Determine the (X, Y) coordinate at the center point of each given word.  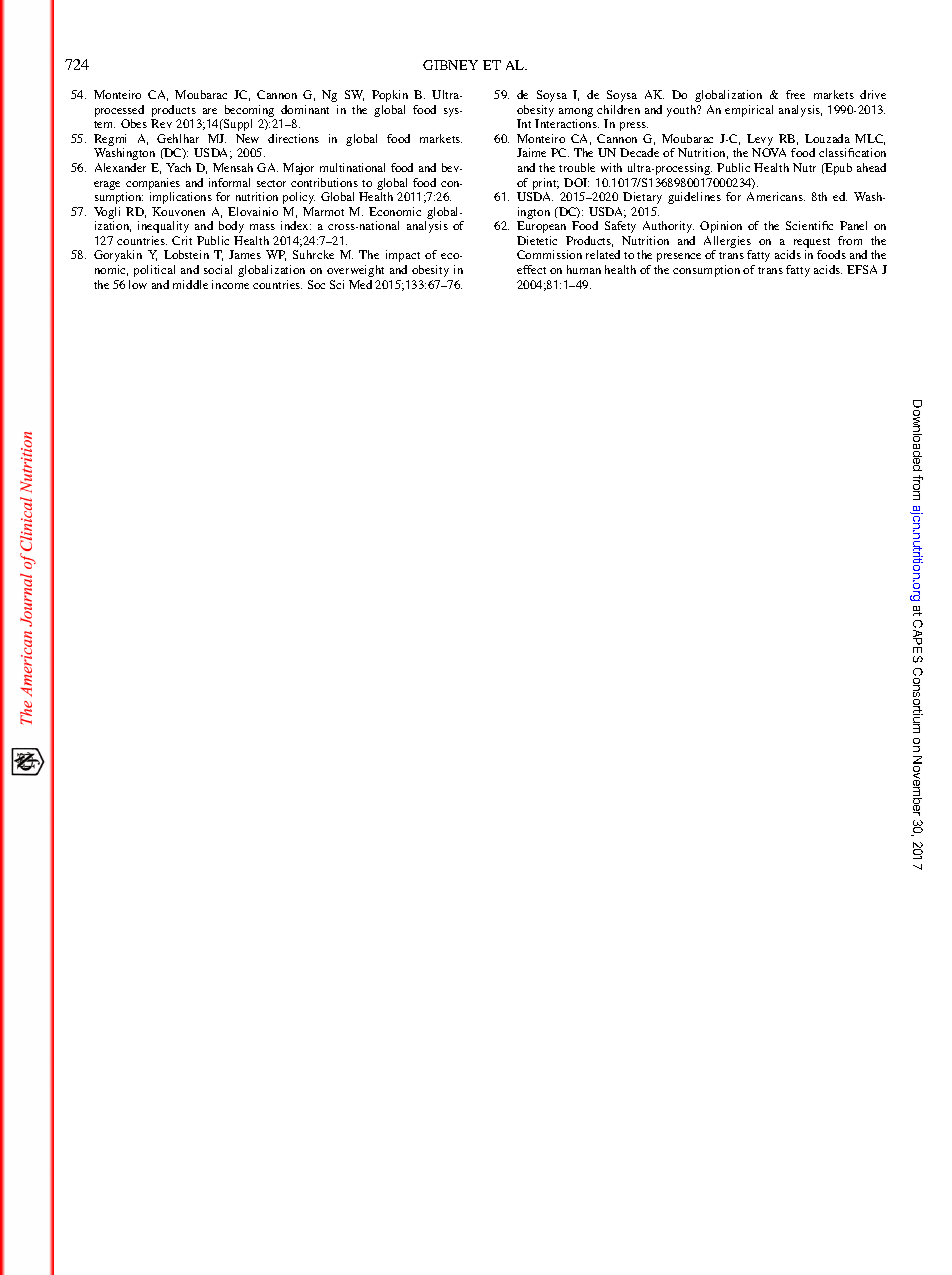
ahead (871, 167)
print (546, 184)
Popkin (390, 96)
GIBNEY (450, 65)
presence (679, 257)
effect (531, 269)
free (795, 94)
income (230, 284)
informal (229, 182)
